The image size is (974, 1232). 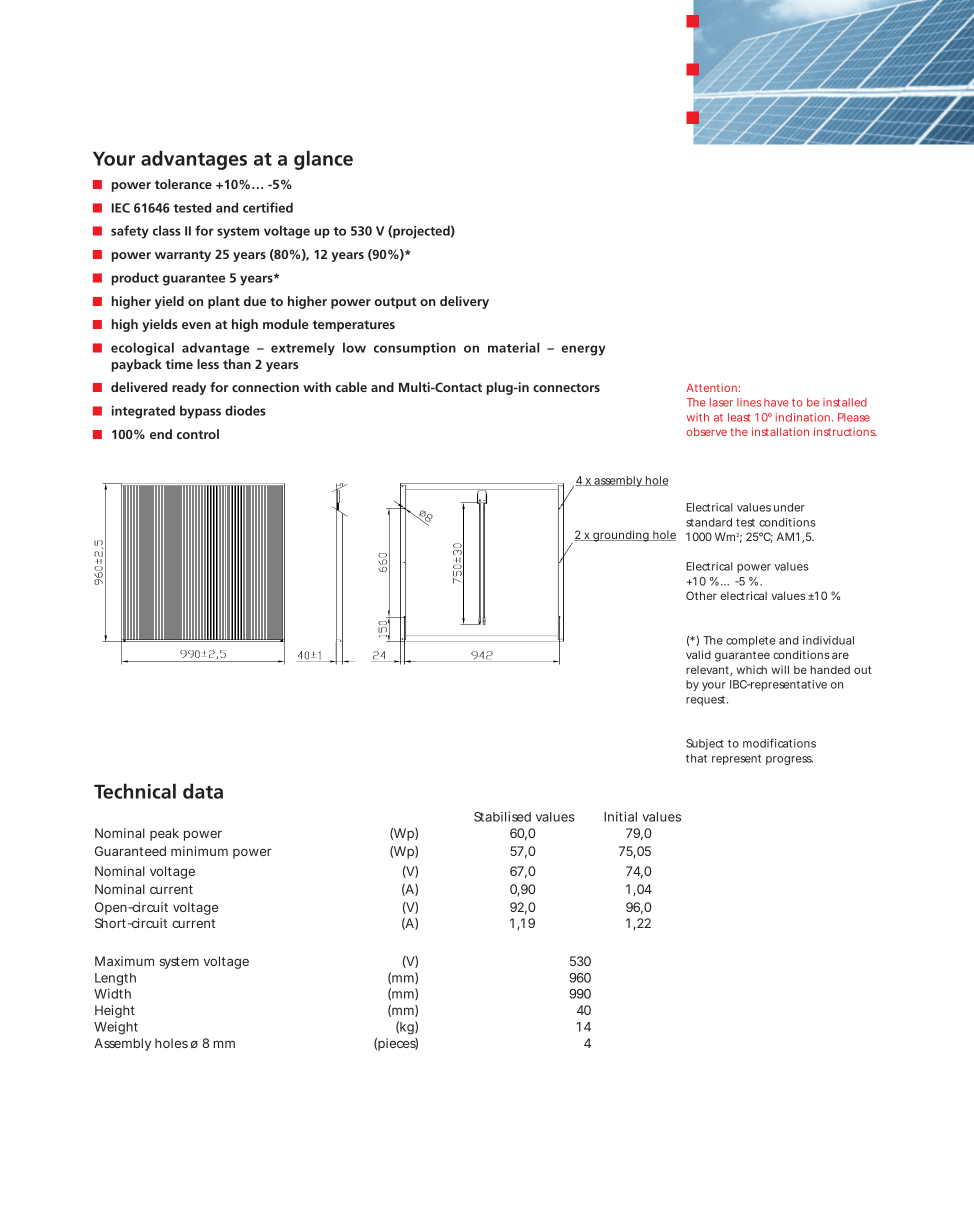 What do you see at coordinates (198, 434) in the screenshot?
I see `control` at bounding box center [198, 434].
